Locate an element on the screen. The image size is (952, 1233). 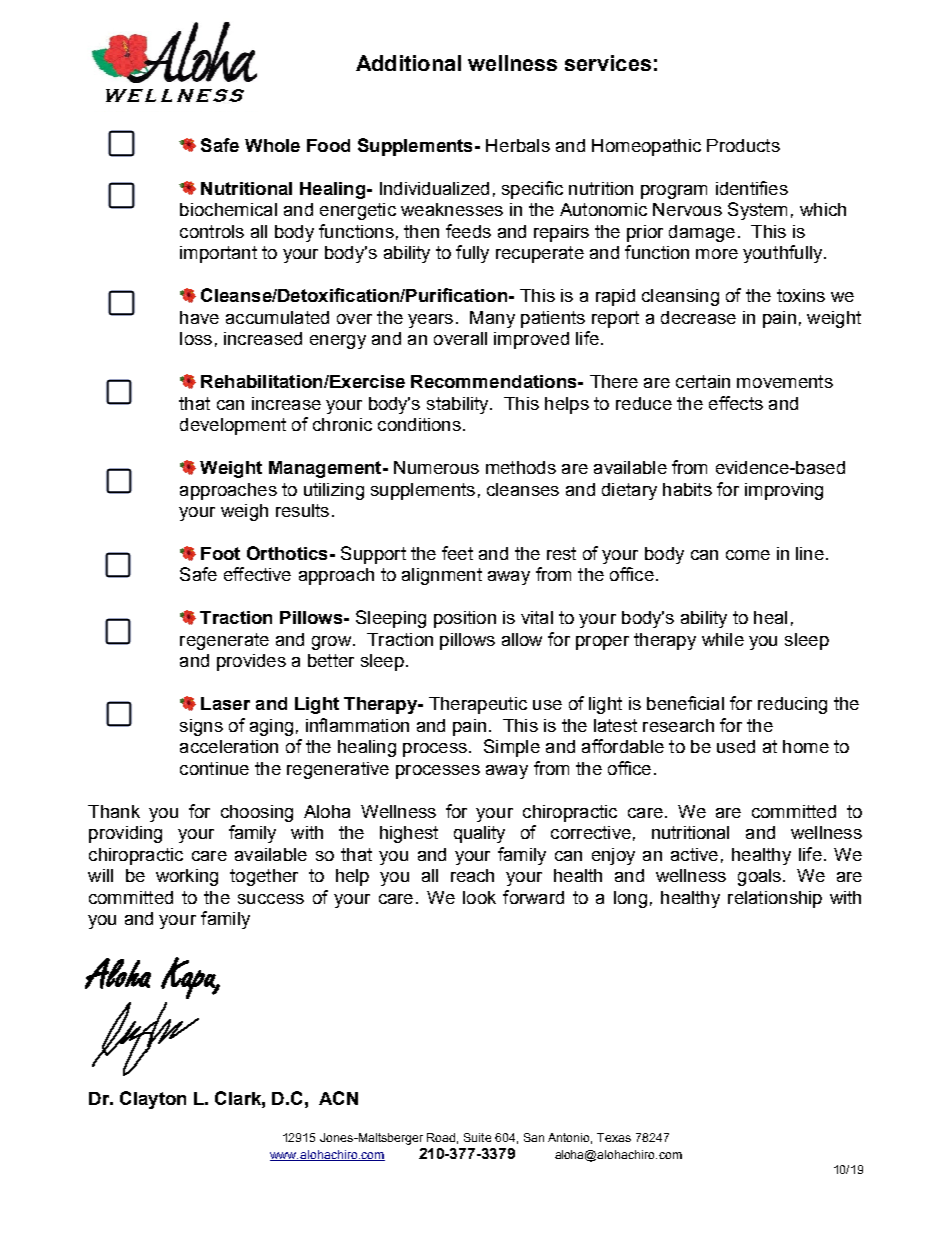
Products is located at coordinates (743, 145).
